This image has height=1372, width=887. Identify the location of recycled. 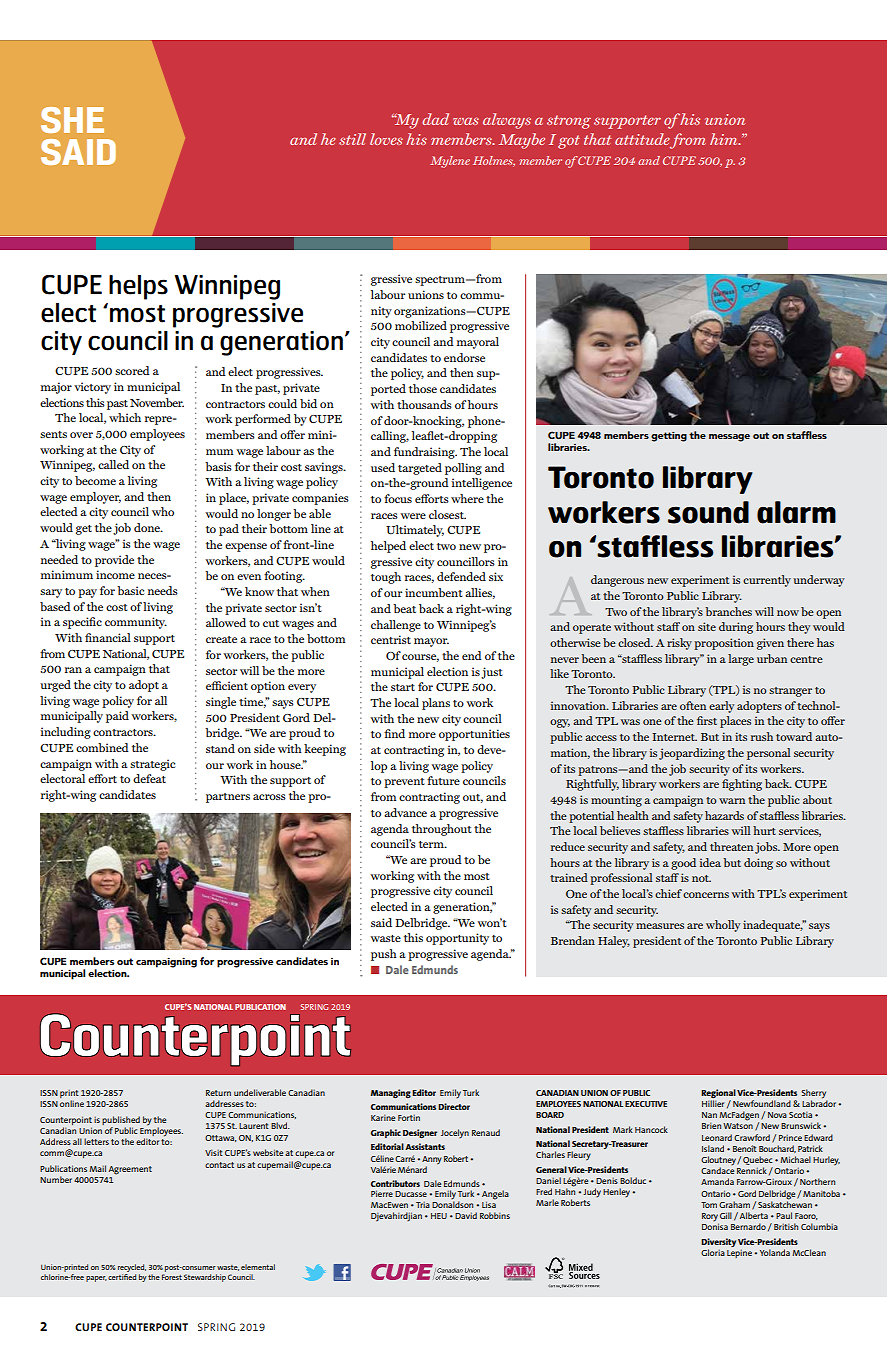
(132, 1268).
